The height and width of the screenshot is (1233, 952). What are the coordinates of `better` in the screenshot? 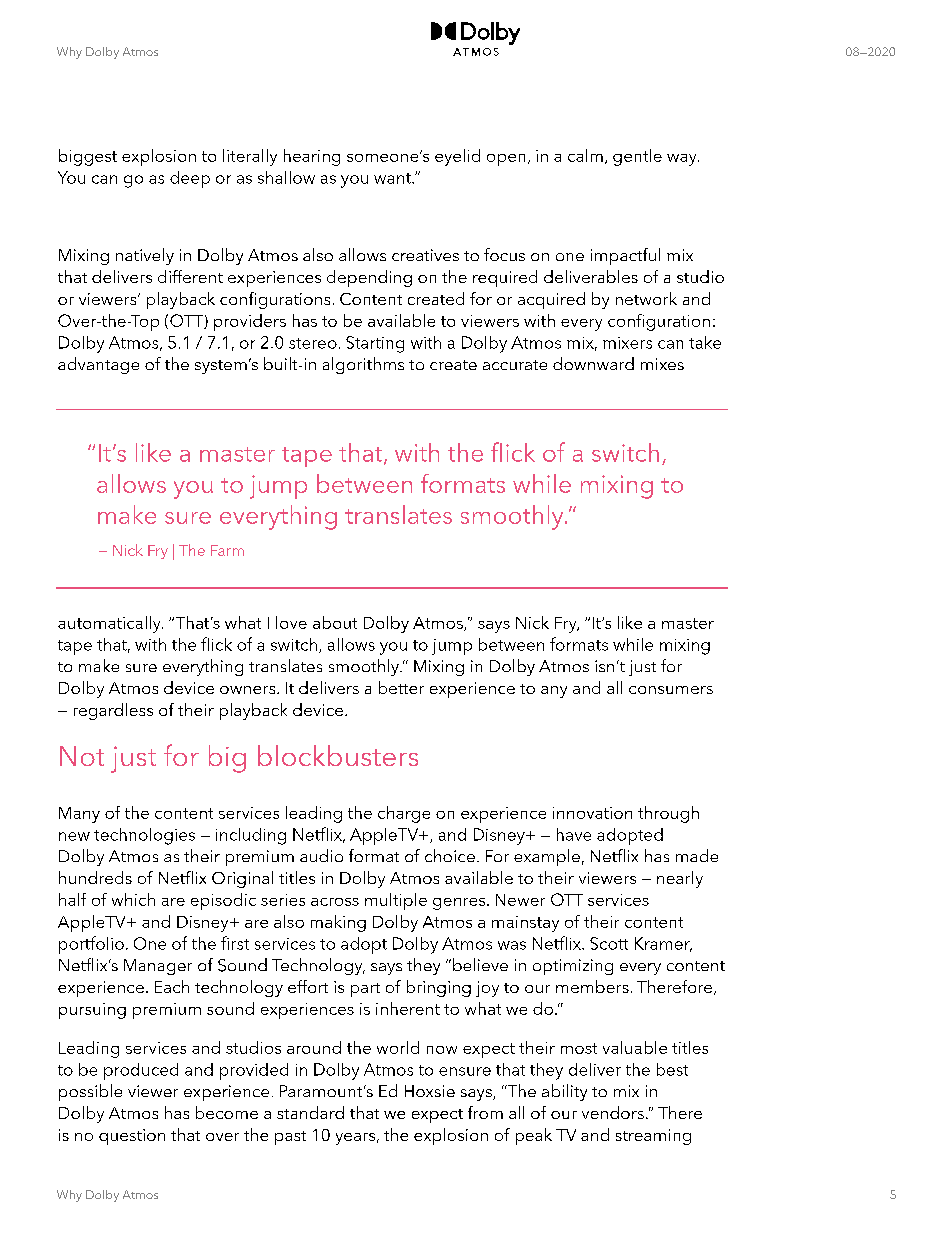 It's located at (401, 687).
